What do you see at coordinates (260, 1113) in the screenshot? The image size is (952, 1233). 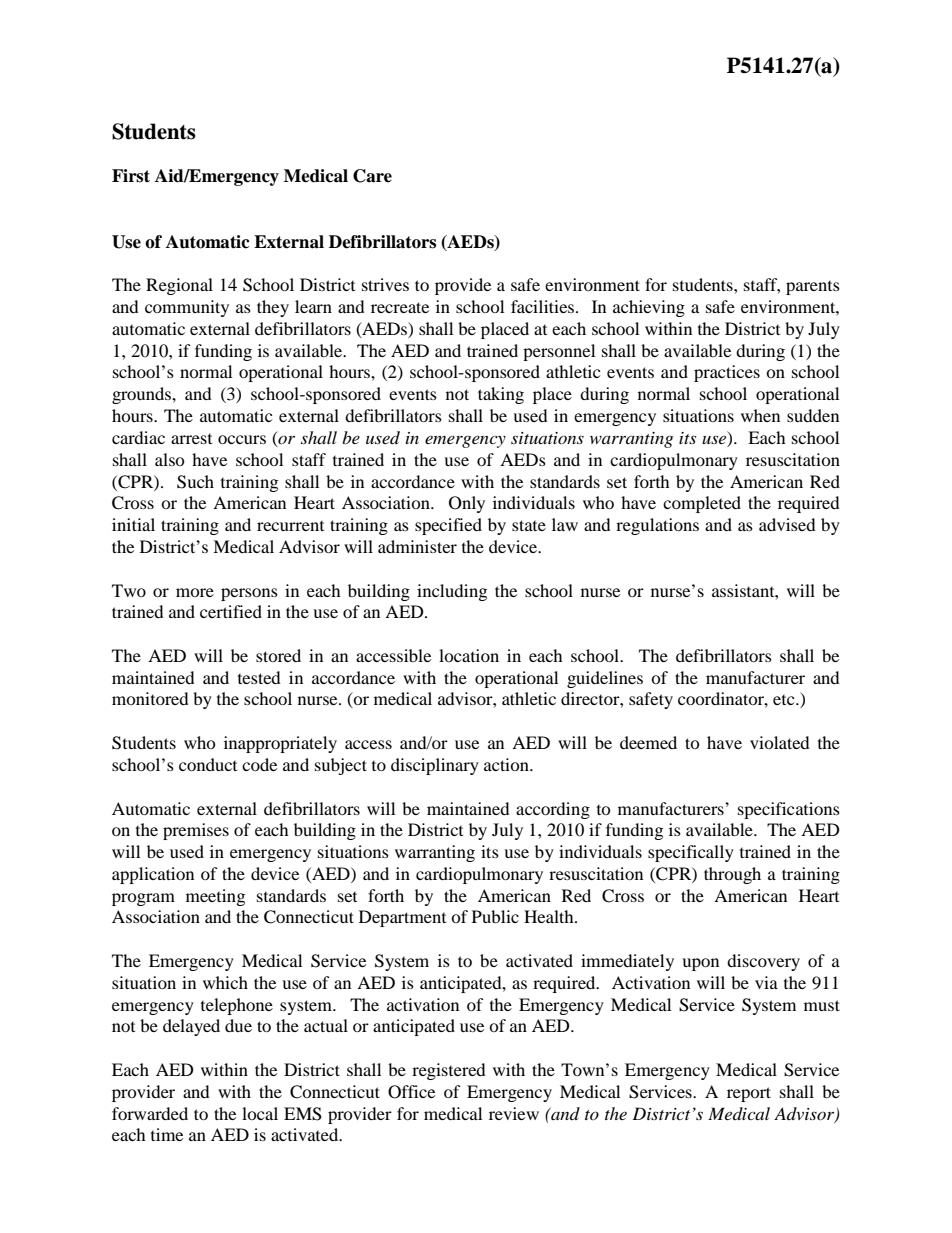 I see `local` at bounding box center [260, 1113].
